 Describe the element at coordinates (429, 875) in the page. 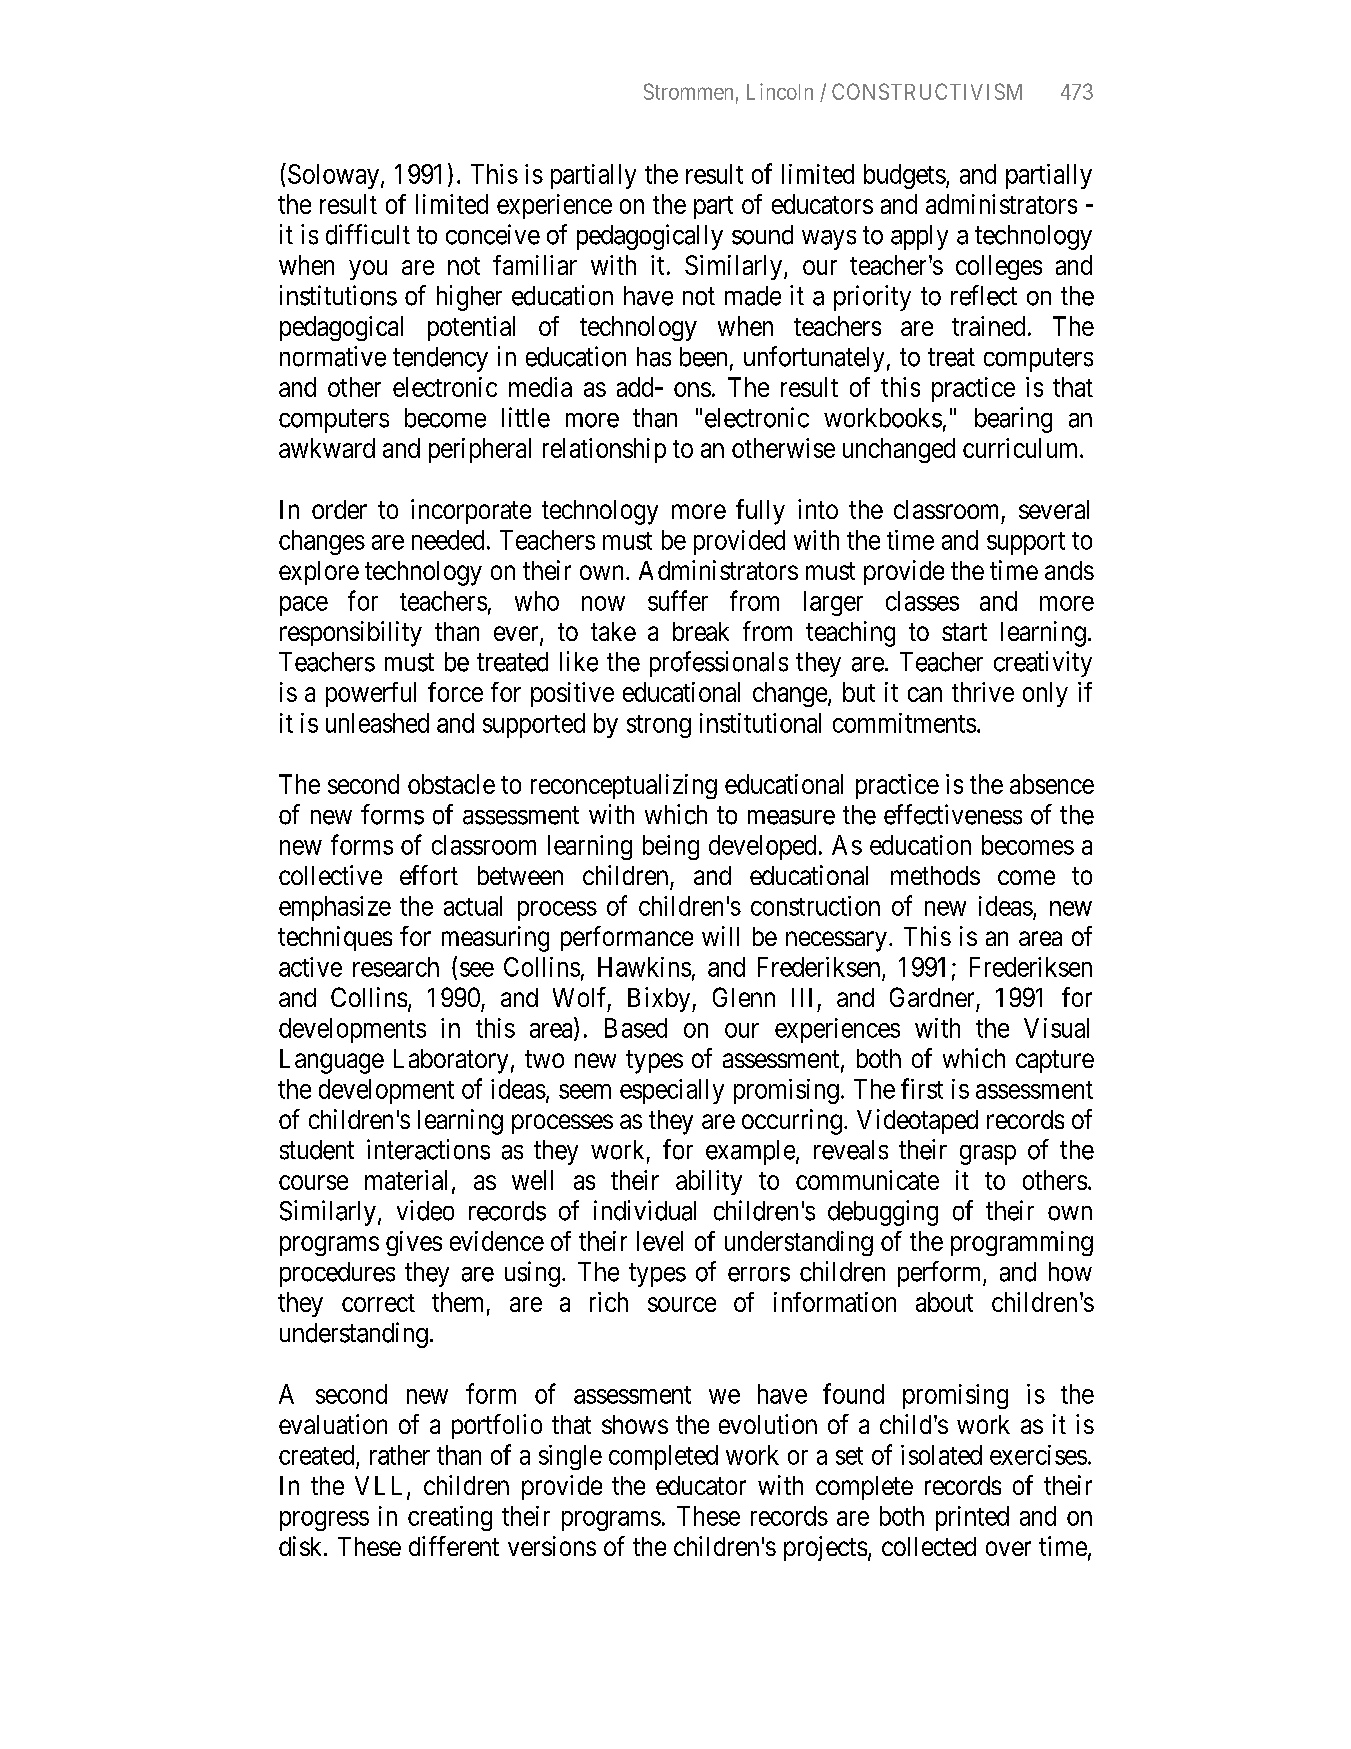

I see `effort` at that location.
